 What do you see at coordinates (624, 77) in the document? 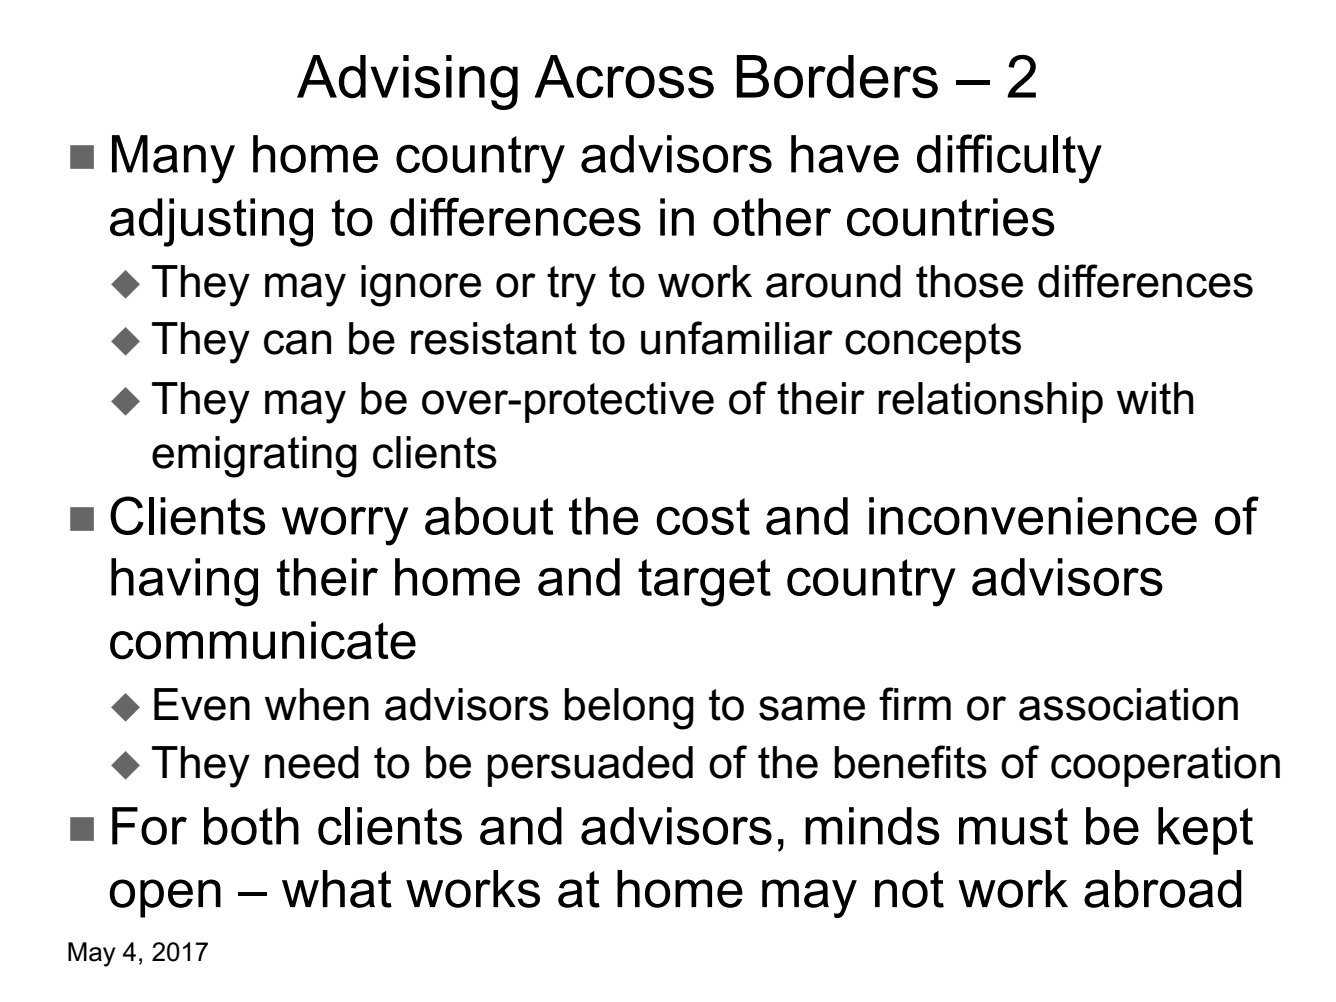
I see `Across` at bounding box center [624, 77].
